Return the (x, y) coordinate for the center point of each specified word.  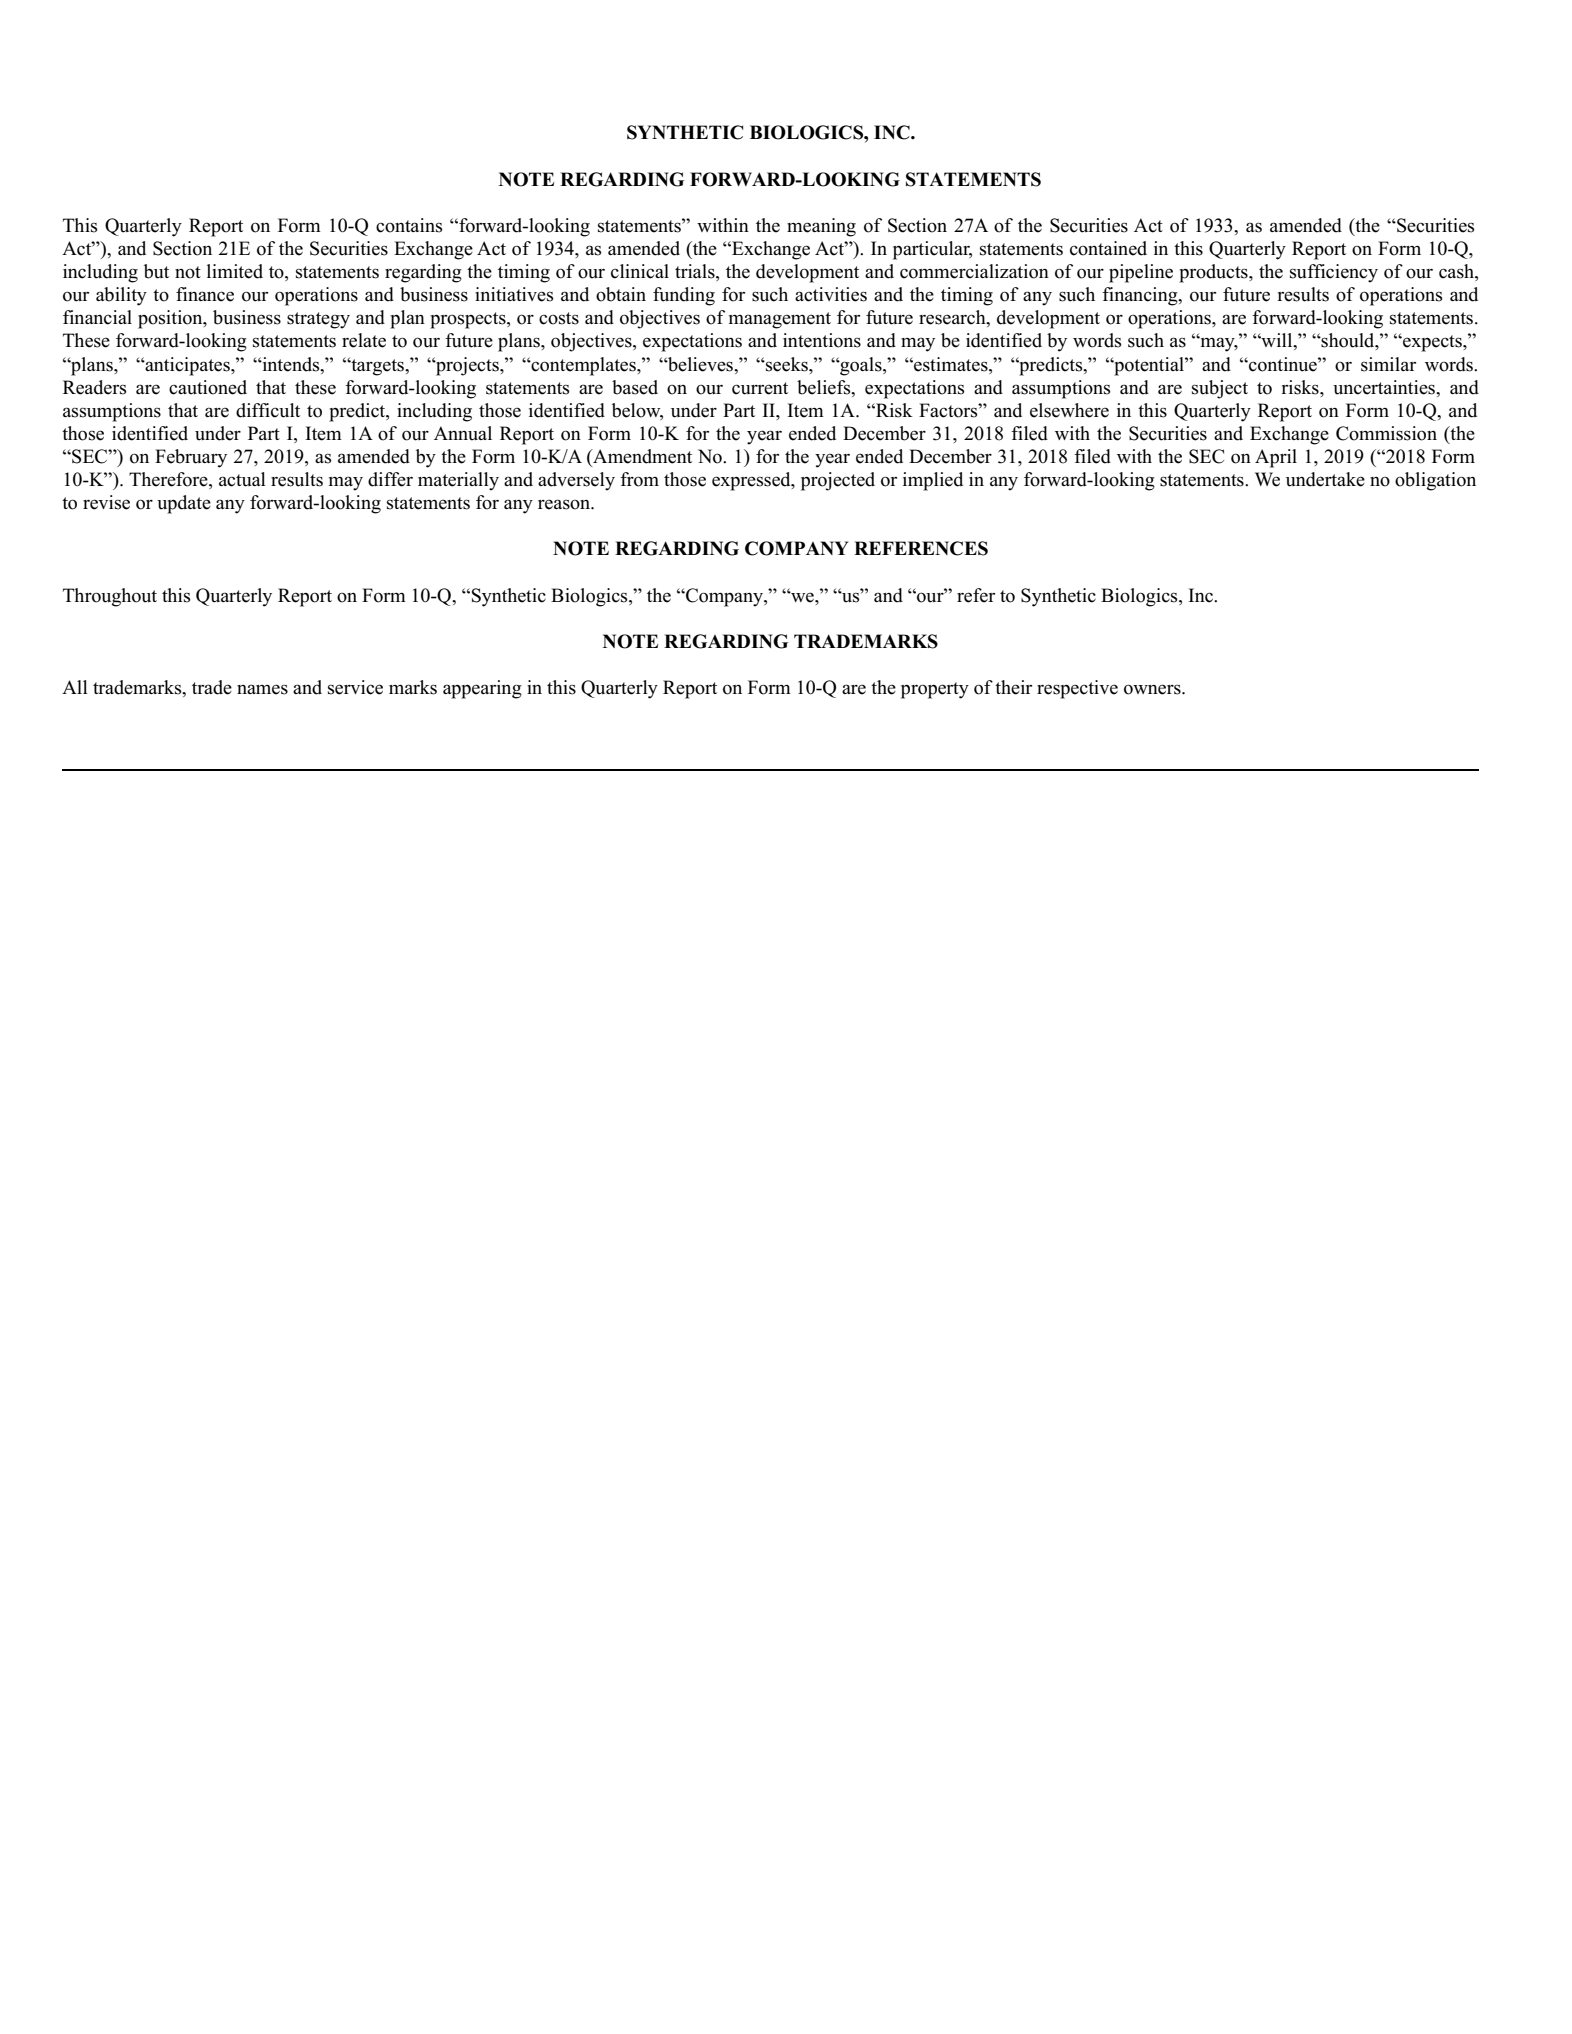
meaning (821, 227)
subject (1220, 389)
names (262, 689)
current (760, 388)
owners (1153, 689)
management (780, 320)
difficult (268, 410)
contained (1108, 248)
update (184, 504)
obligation (1435, 481)
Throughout (110, 597)
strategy (318, 320)
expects (1432, 343)
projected (838, 481)
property (935, 690)
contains (409, 225)
